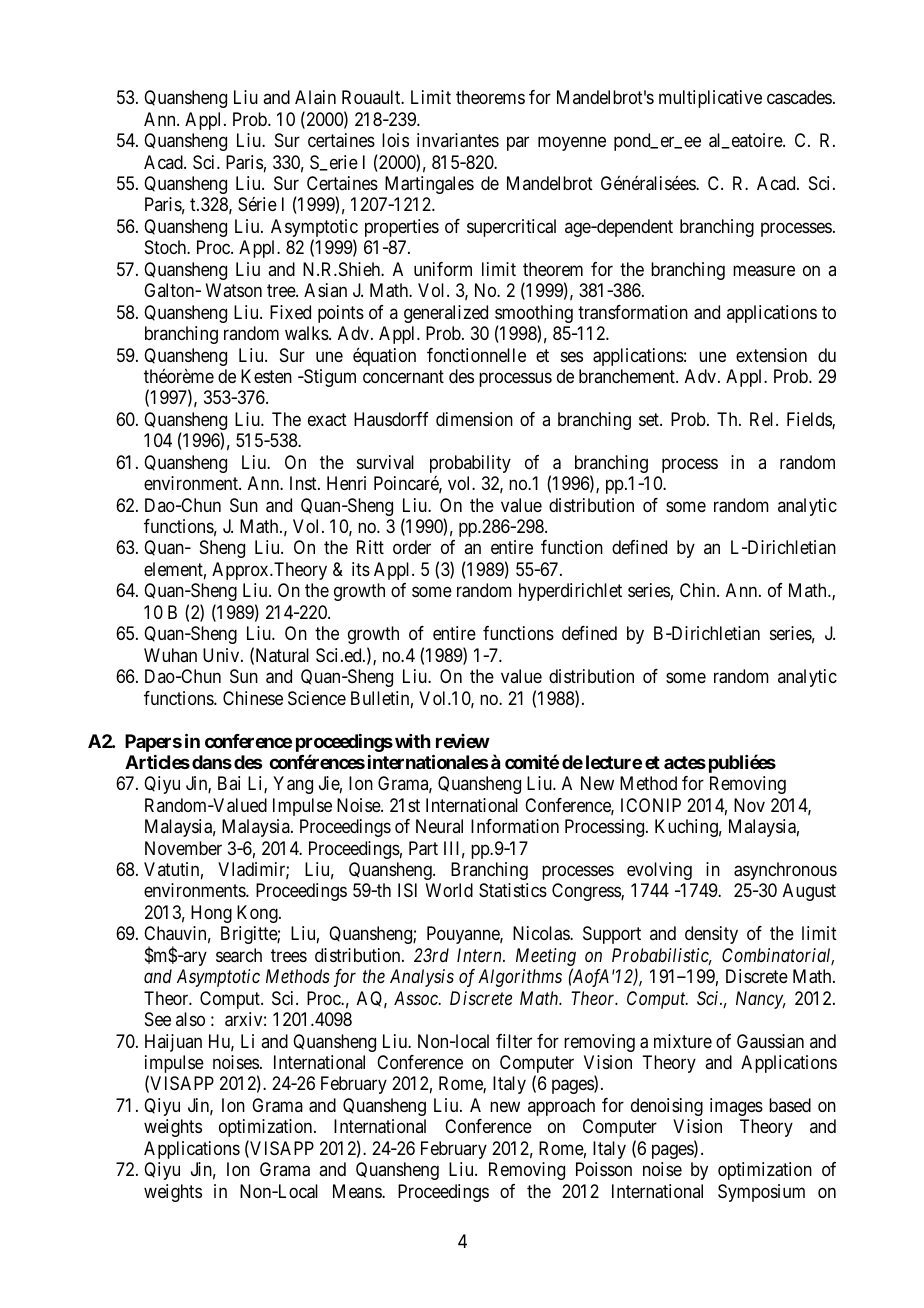 This document has height=1308, width=924. Describe the element at coordinates (761, 1193) in the document. I see `Symposium` at that location.
